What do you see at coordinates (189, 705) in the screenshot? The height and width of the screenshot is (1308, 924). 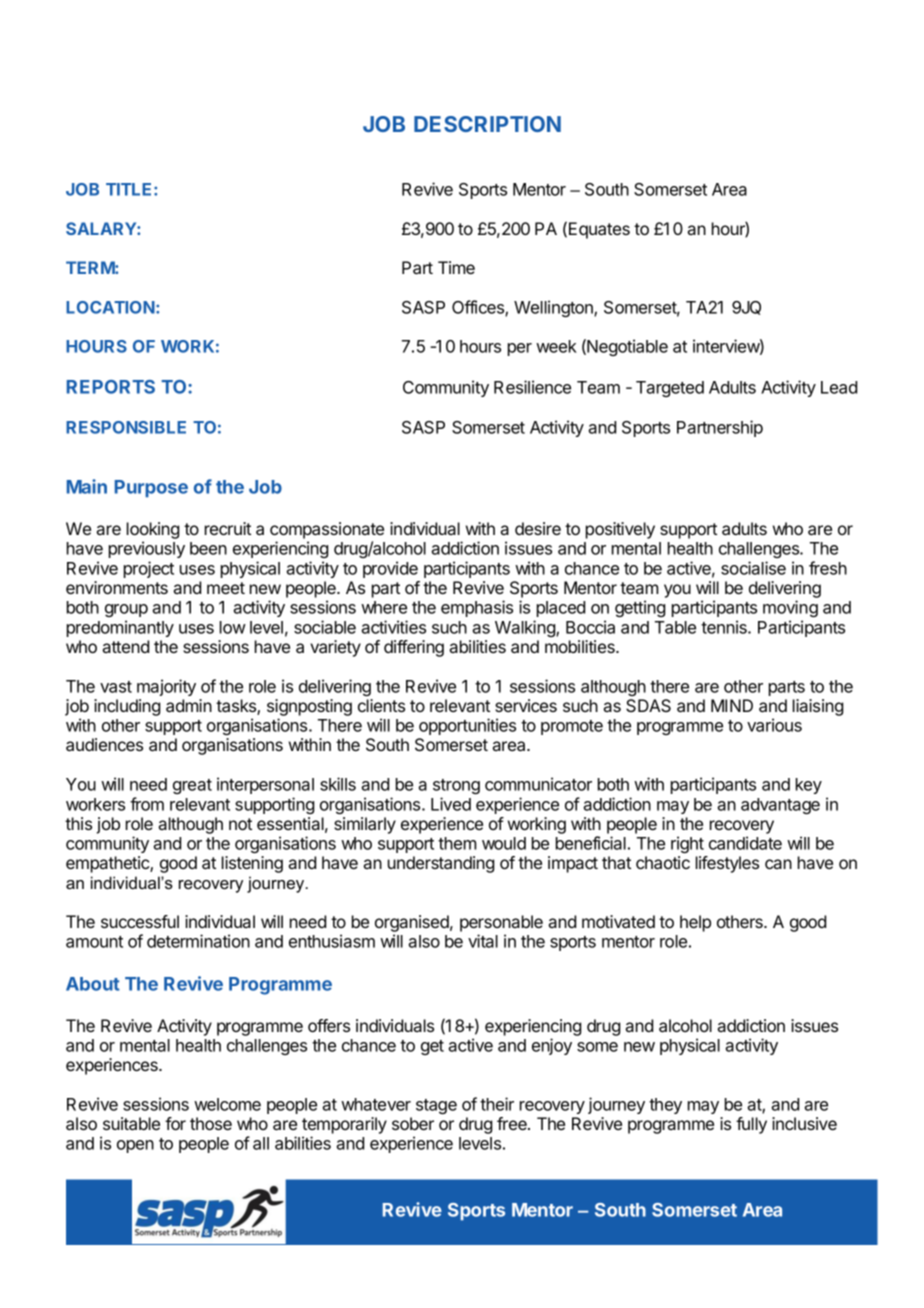 I see `admin` at bounding box center [189, 705].
